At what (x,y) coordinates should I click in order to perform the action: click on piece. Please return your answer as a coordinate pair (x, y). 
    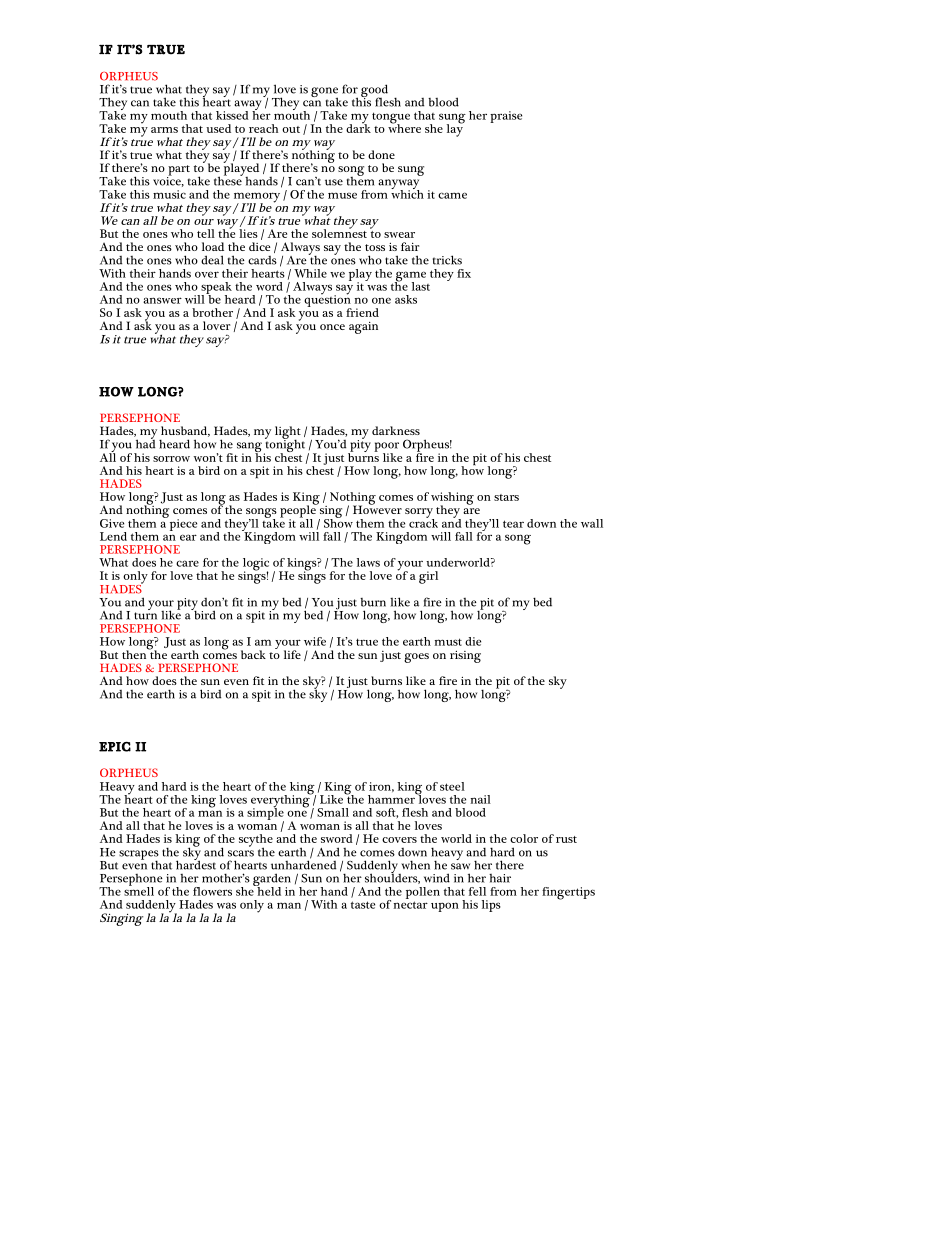
    Looking at the image, I should click on (182, 524).
